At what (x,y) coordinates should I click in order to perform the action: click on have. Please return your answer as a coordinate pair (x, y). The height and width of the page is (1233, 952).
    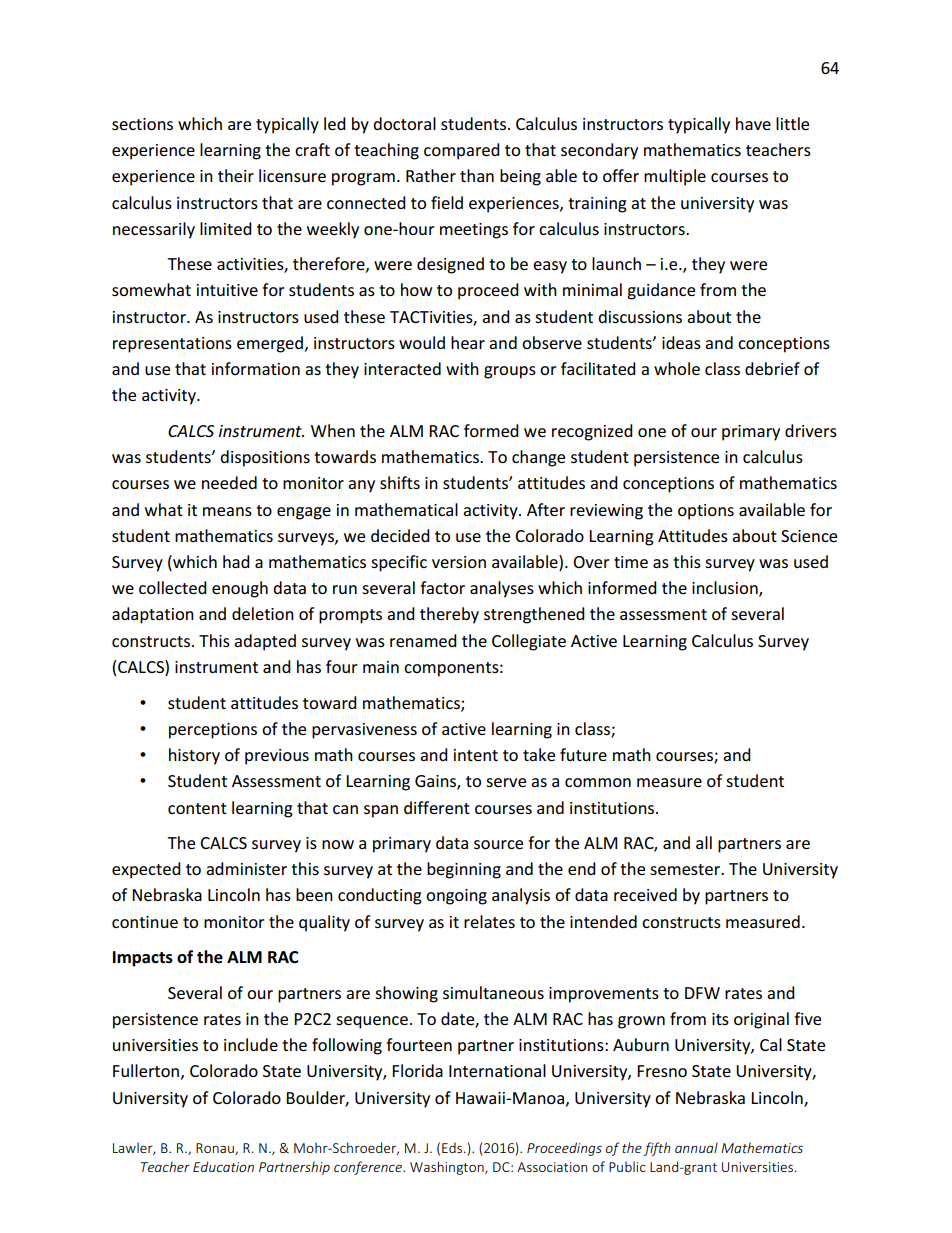
    Looking at the image, I should click on (753, 123).
